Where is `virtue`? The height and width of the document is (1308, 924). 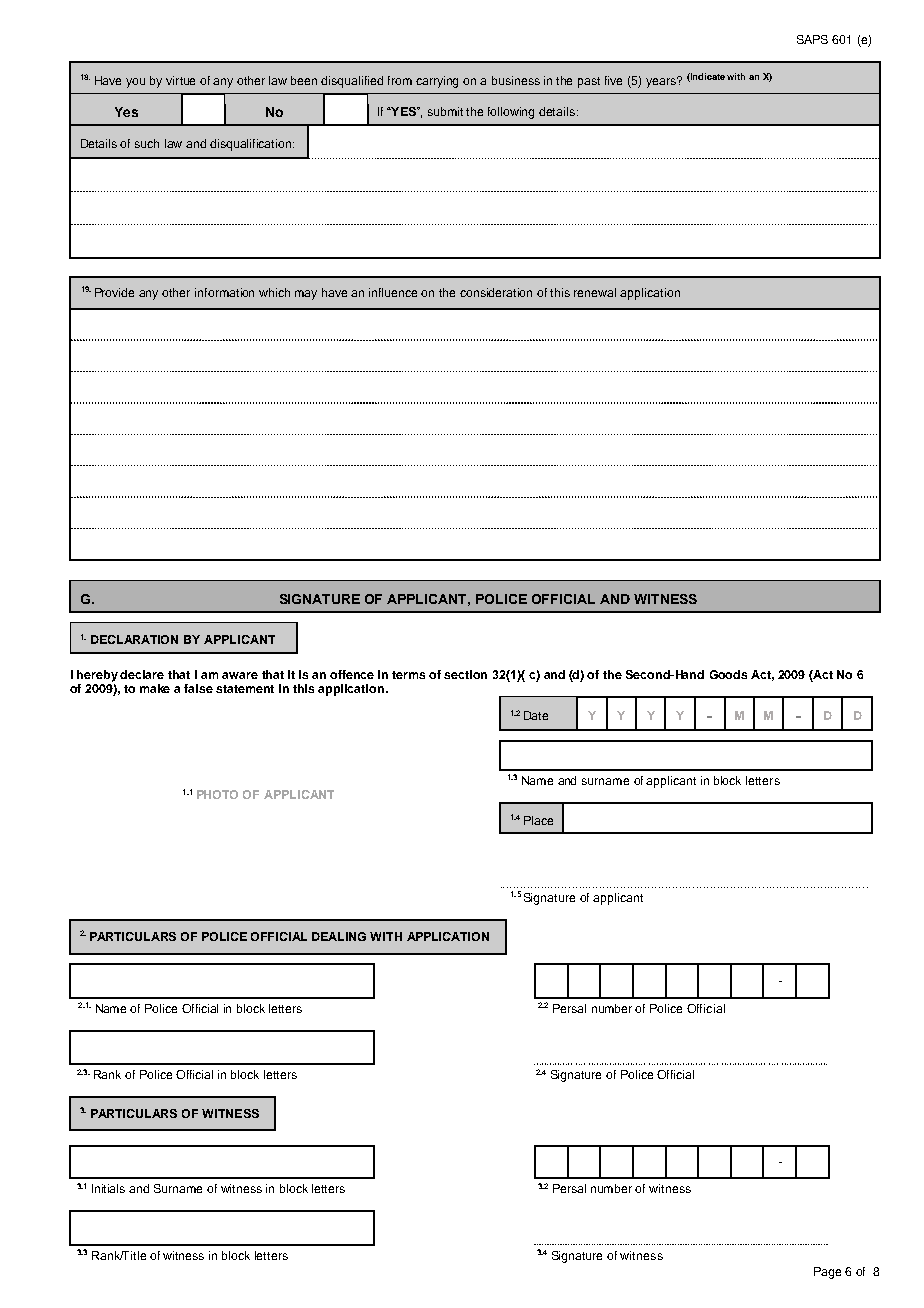 virtue is located at coordinates (180, 80).
